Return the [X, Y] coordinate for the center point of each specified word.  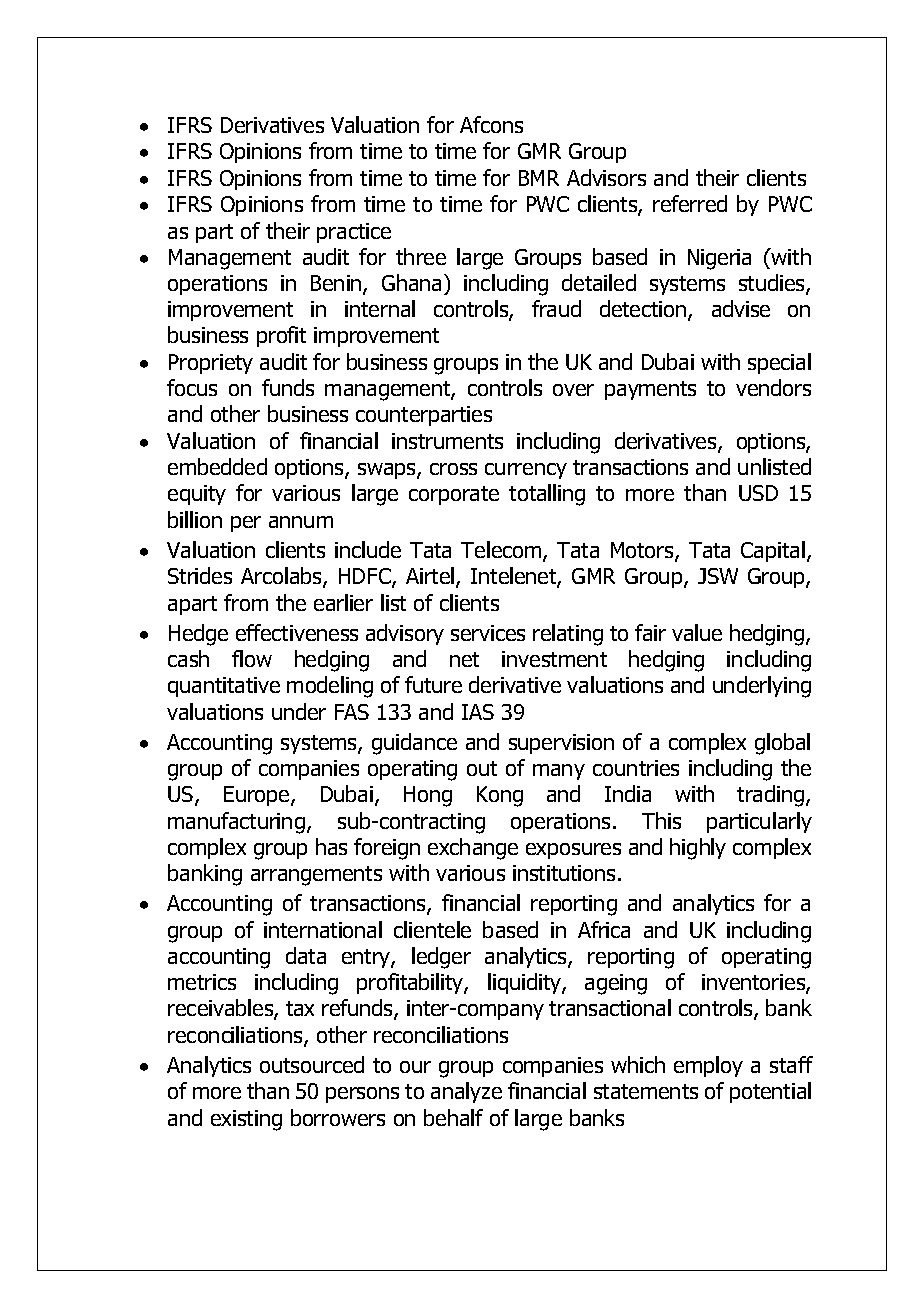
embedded [217, 466]
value [697, 632]
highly [698, 849]
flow [252, 658]
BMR [539, 178]
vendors [773, 387]
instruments [447, 441]
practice [354, 233]
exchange [473, 849]
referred [690, 203]
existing [246, 1120]
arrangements [316, 876]
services [488, 633]
